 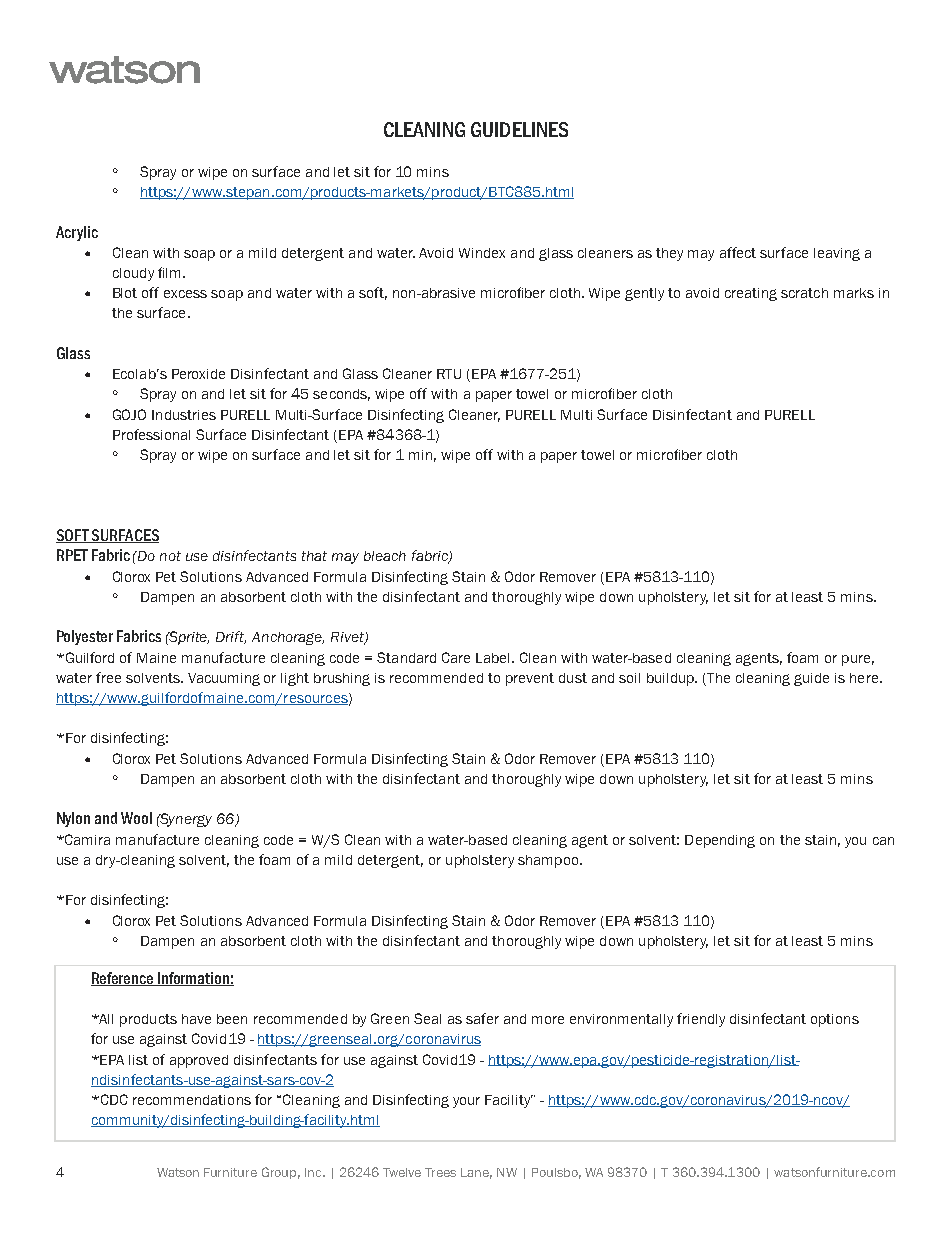 I want to click on cloudy, so click(x=133, y=274).
